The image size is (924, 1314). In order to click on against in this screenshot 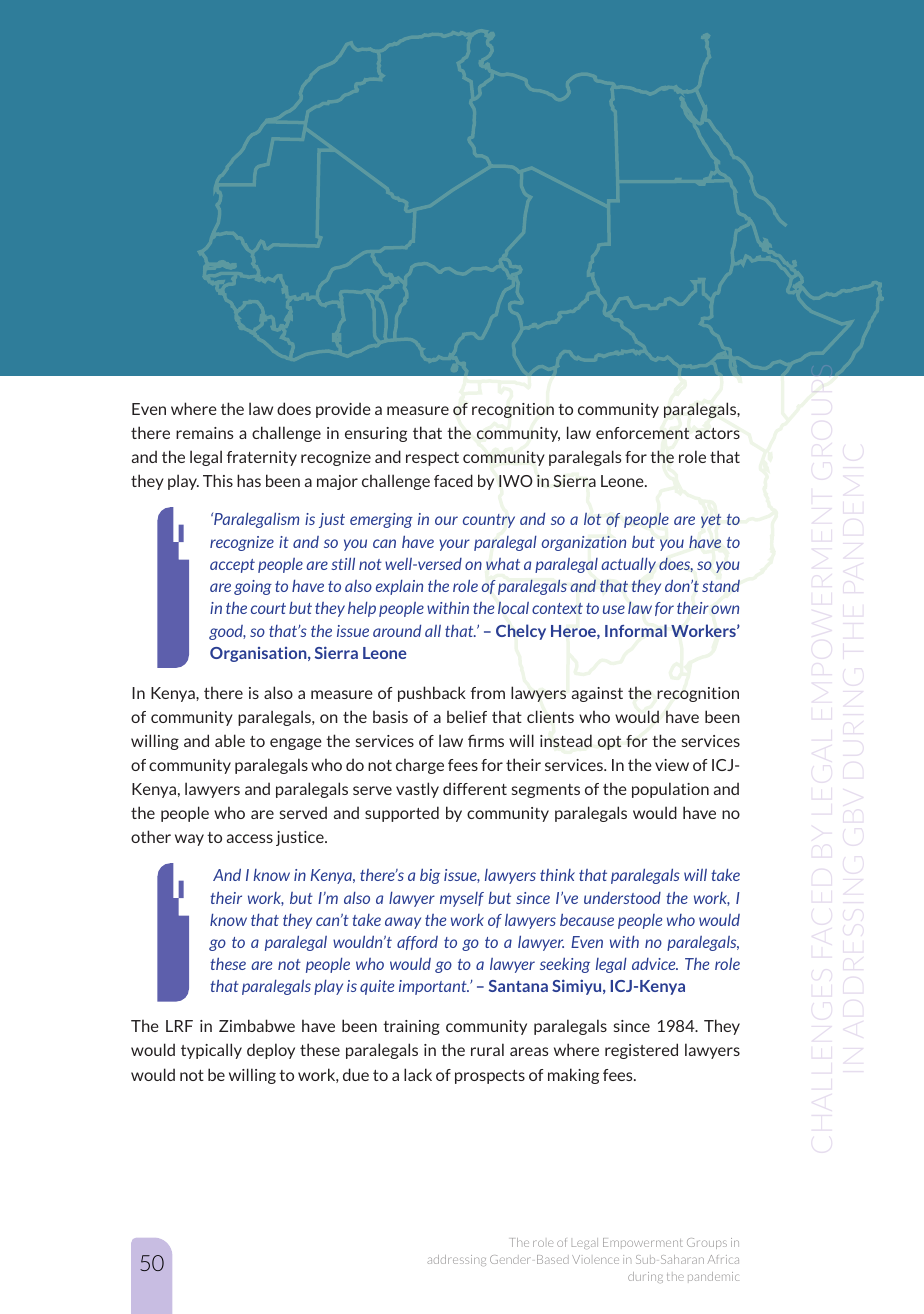, I will do `click(597, 694)`.
